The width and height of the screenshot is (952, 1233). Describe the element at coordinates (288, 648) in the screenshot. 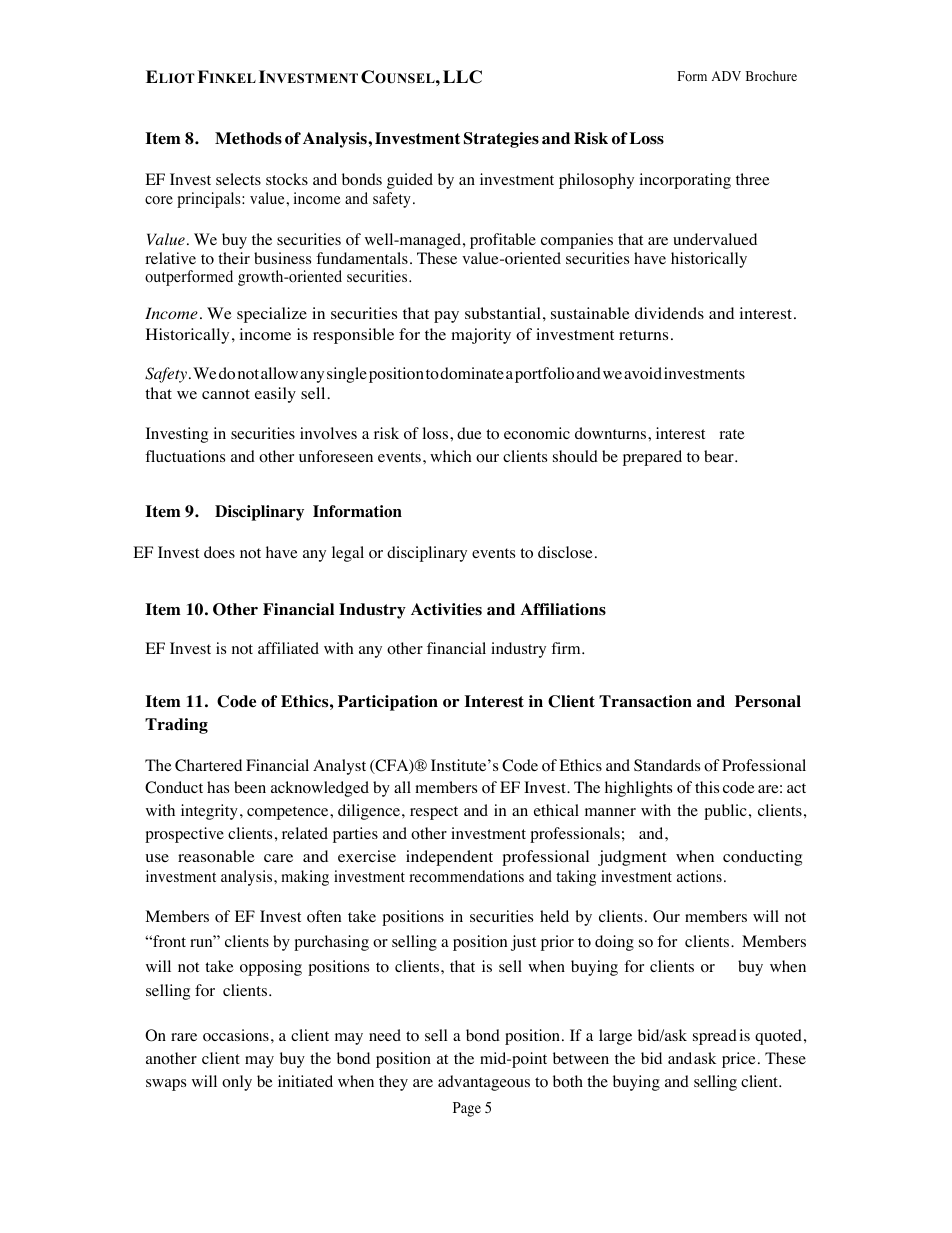

I see `affiliated` at that location.
